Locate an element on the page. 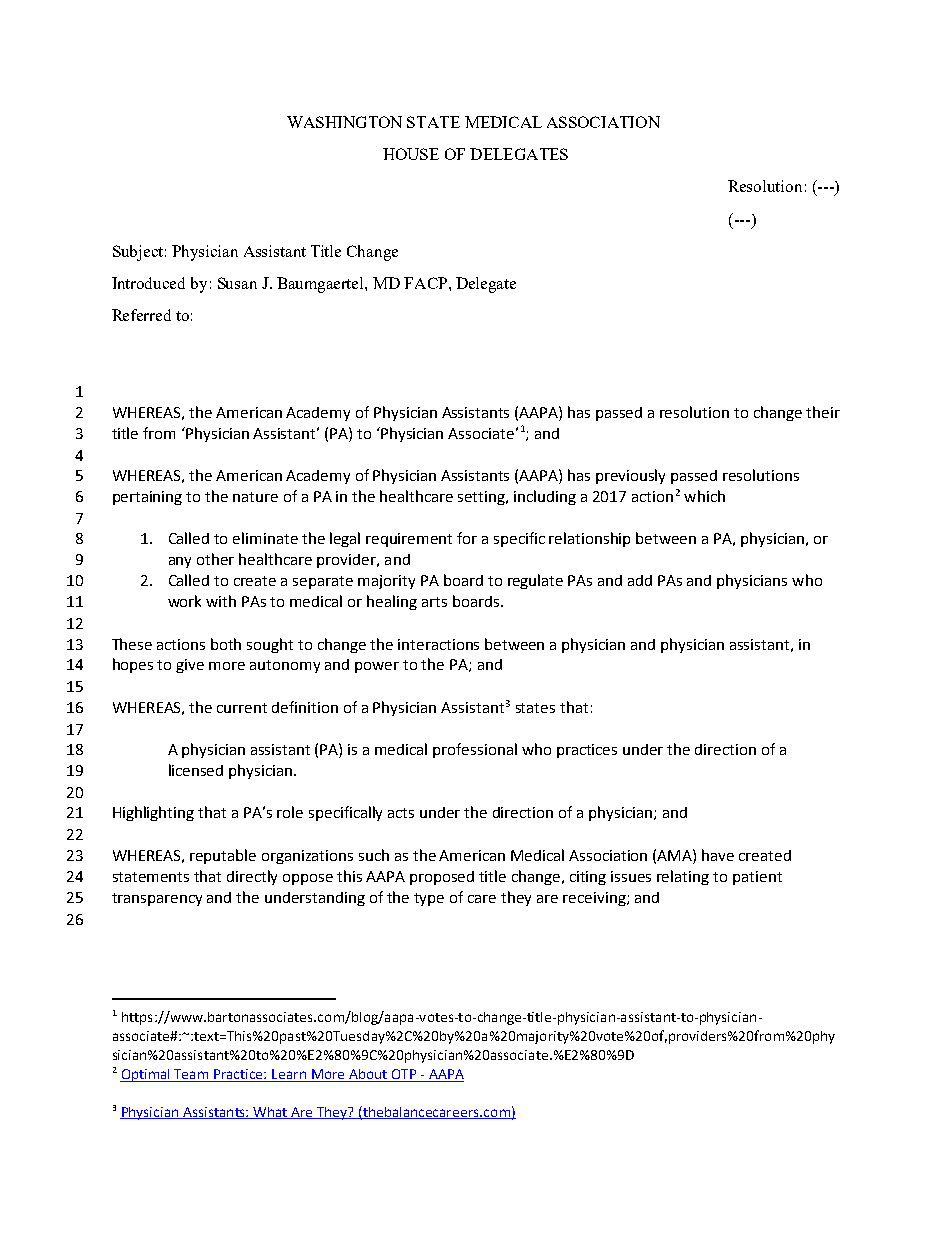 The height and width of the document is (1233, 952). their is located at coordinates (823, 412).
